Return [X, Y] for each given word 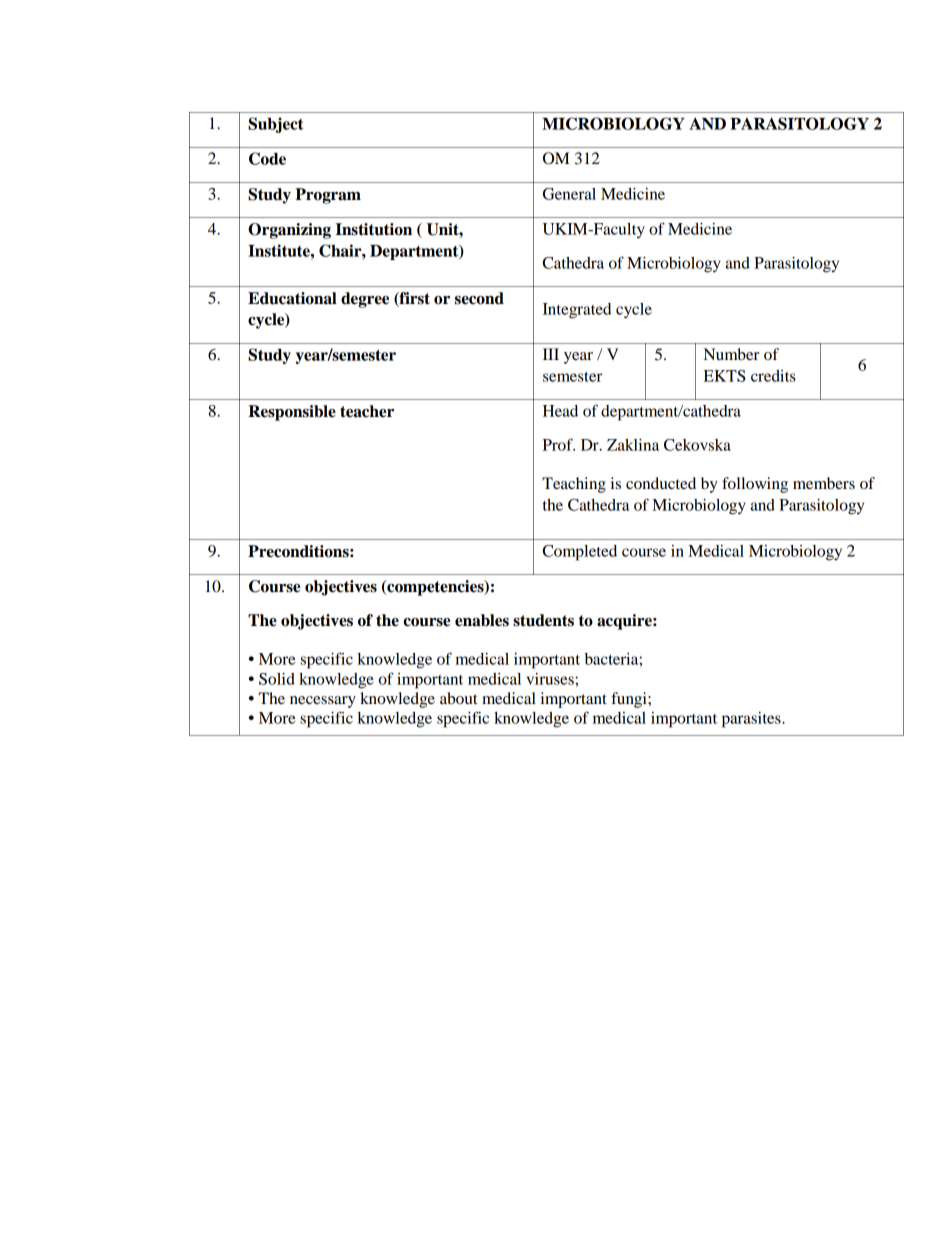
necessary [323, 702]
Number [731, 354]
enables [482, 620]
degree [365, 300]
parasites [752, 720]
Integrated [577, 311]
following [755, 485]
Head [560, 411]
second [479, 298]
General [569, 194]
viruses [551, 679]
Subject [275, 125]
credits [773, 376]
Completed [580, 553]
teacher [367, 411]
